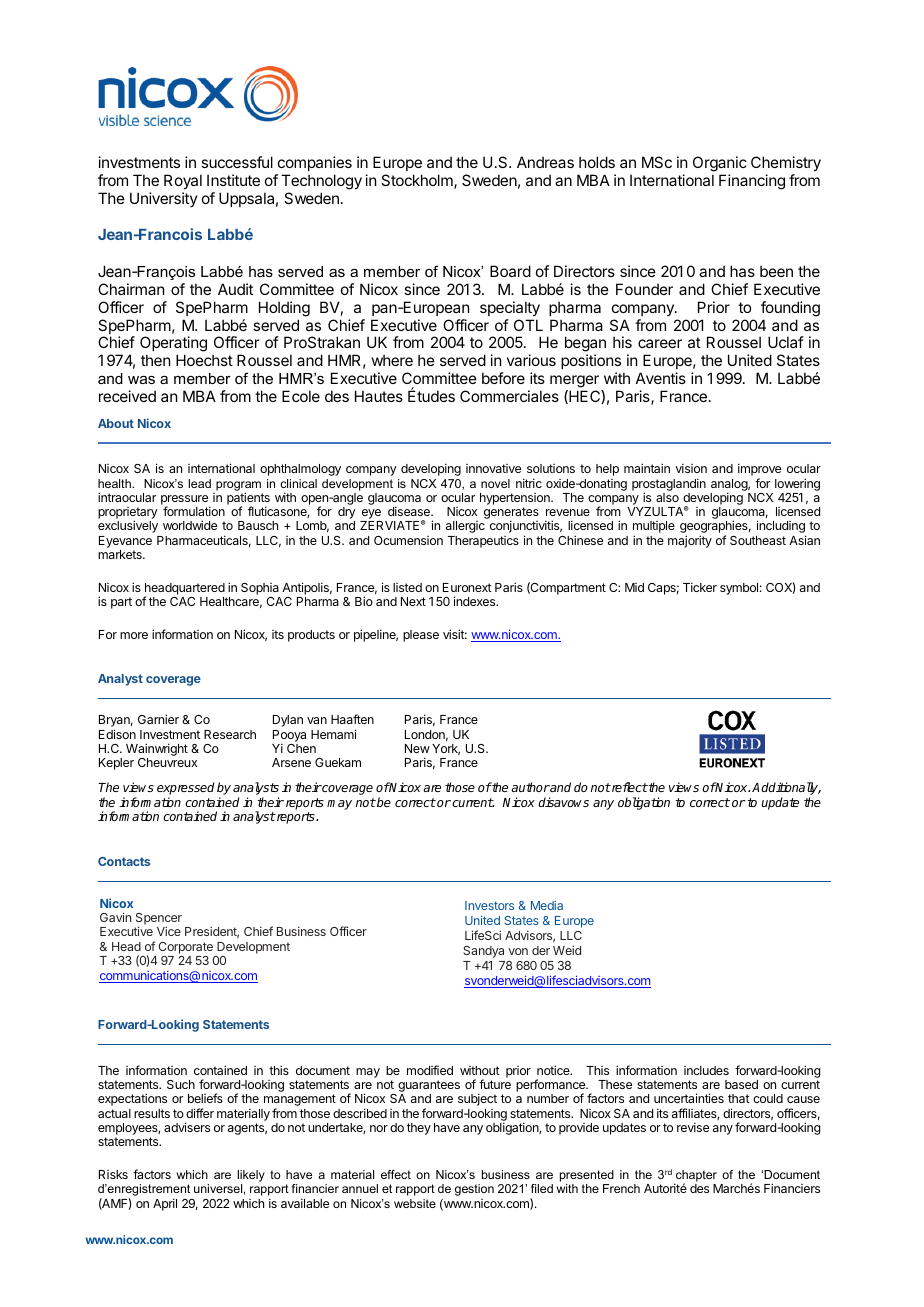 The width and height of the page is (924, 1307). I want to click on Vice, so click(169, 931).
